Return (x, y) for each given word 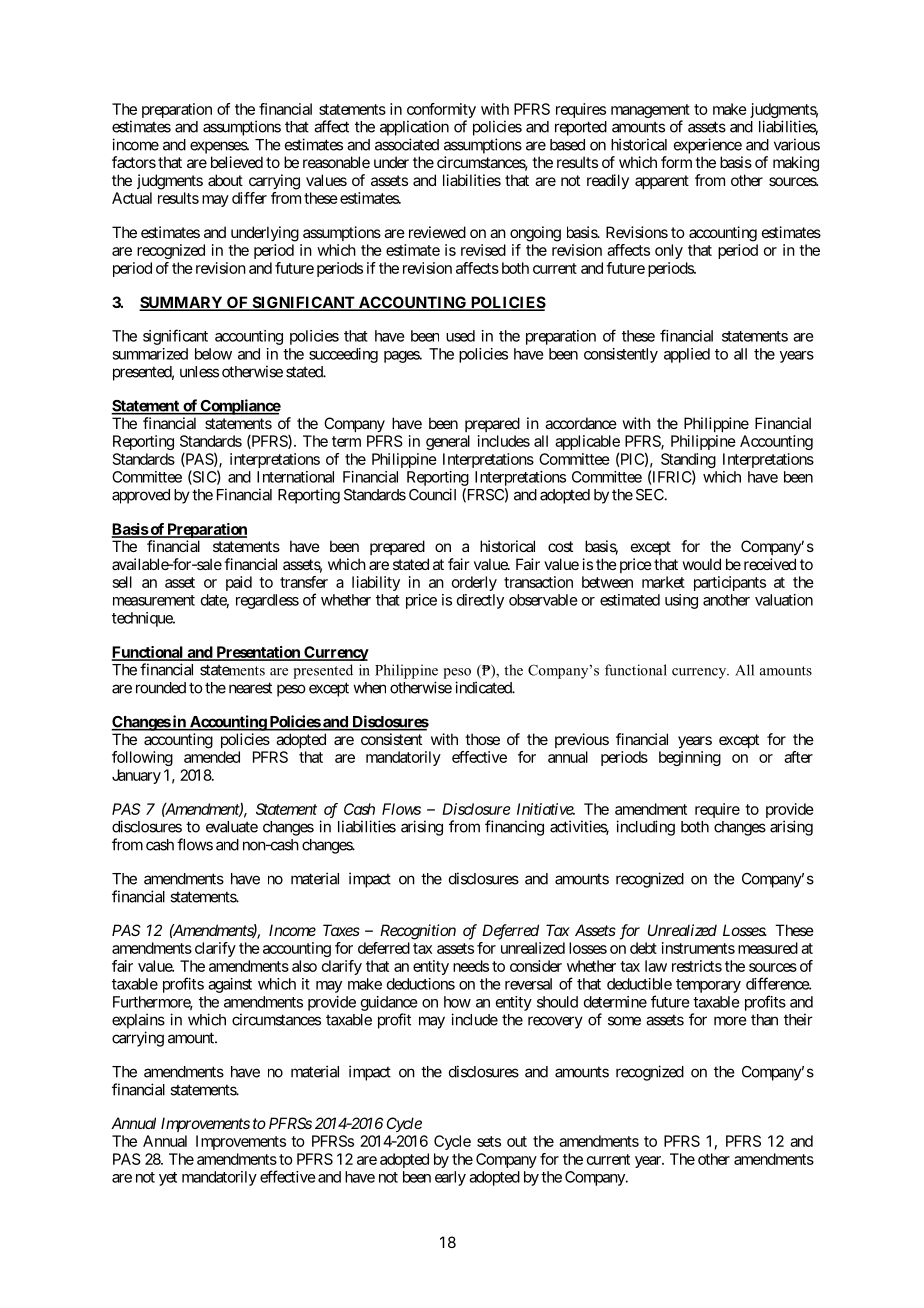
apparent (662, 182)
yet (168, 1179)
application (414, 128)
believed (237, 162)
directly (480, 601)
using (681, 601)
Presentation (258, 653)
